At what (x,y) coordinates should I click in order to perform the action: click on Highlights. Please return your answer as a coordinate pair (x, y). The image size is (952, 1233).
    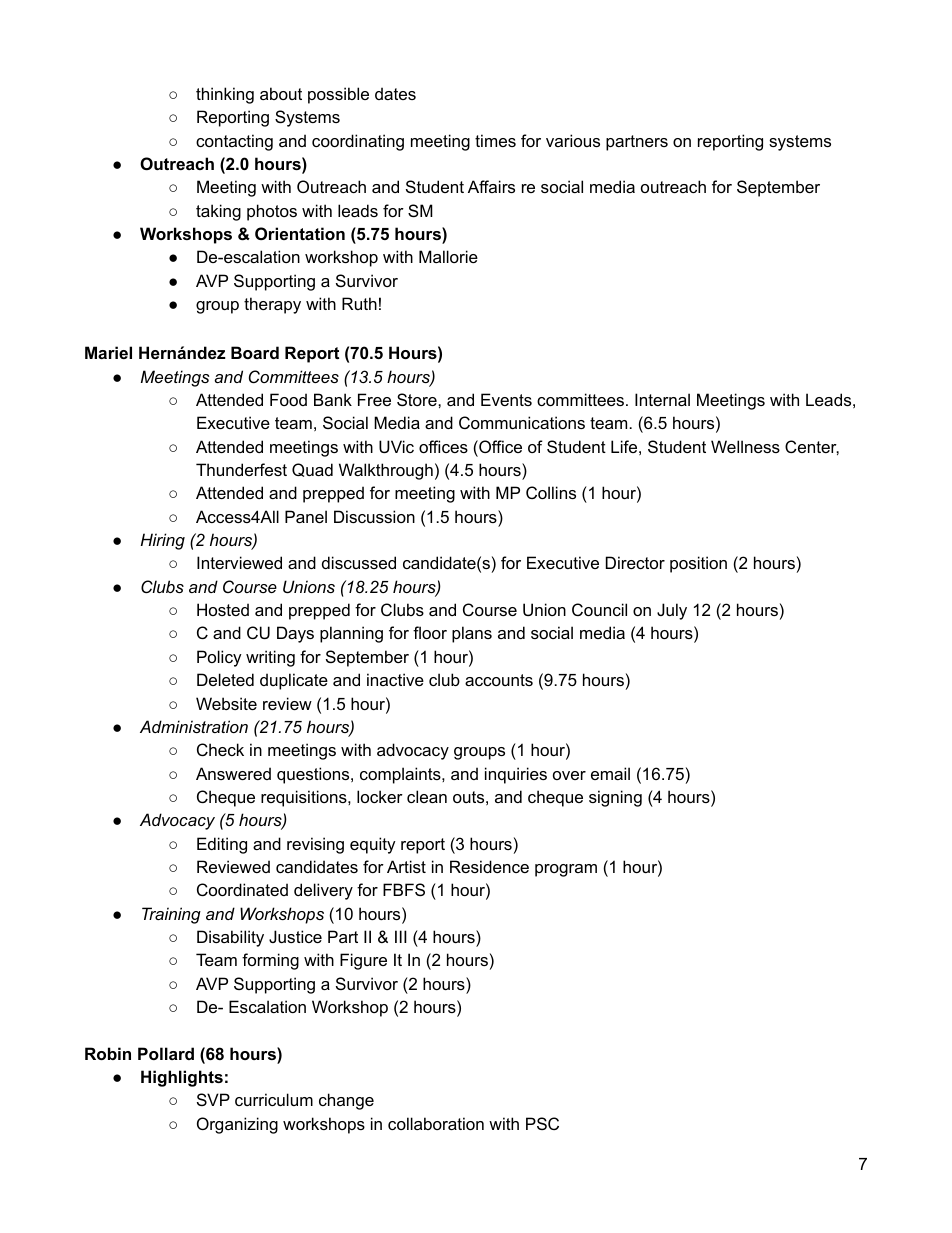
    Looking at the image, I should click on (182, 1078).
